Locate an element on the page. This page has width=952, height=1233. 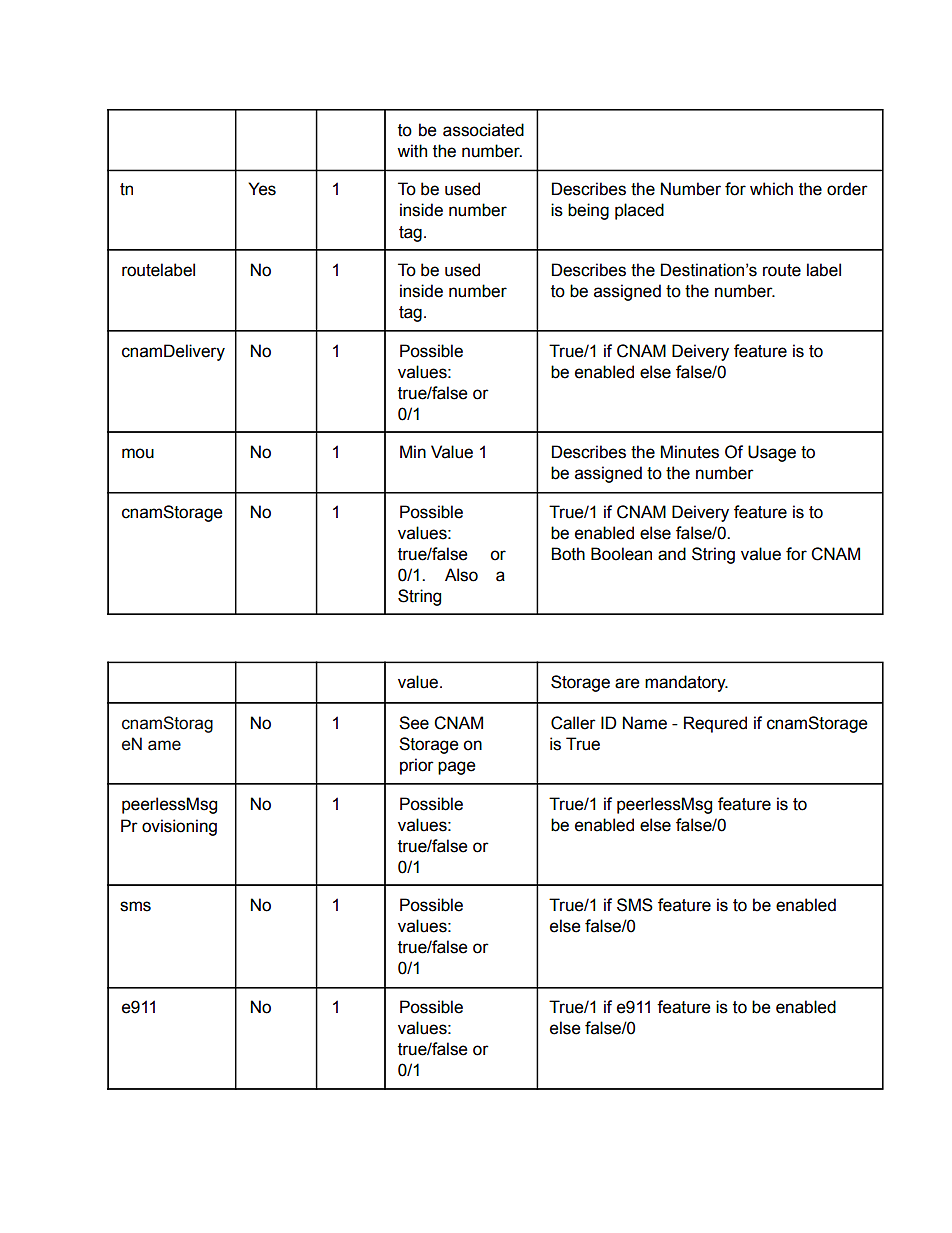
Boolean is located at coordinates (621, 554).
